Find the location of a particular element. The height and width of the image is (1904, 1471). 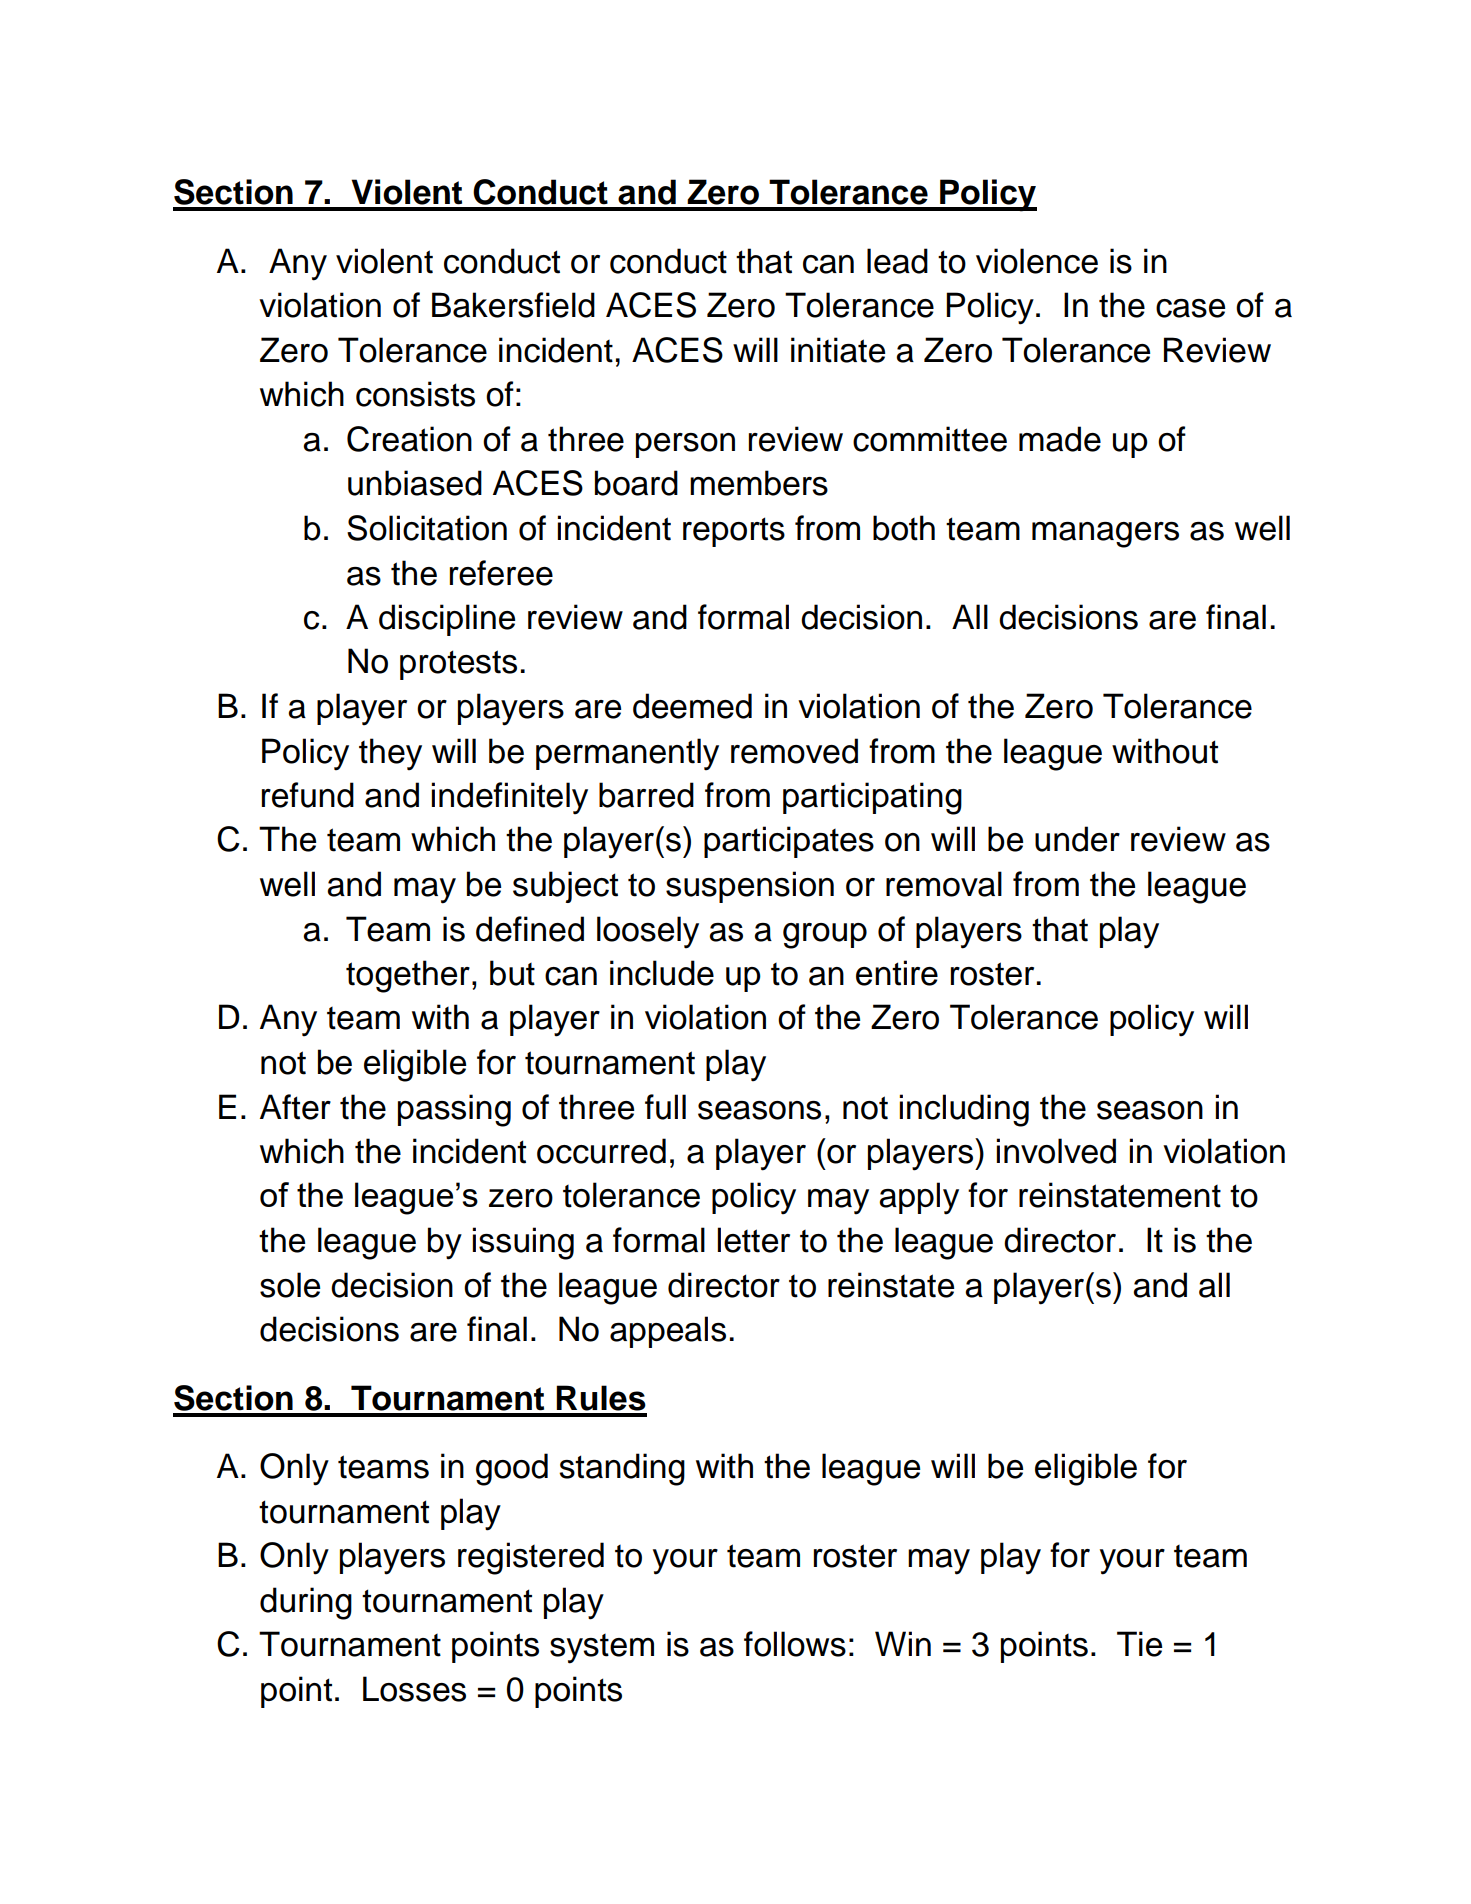

include is located at coordinates (662, 973).
